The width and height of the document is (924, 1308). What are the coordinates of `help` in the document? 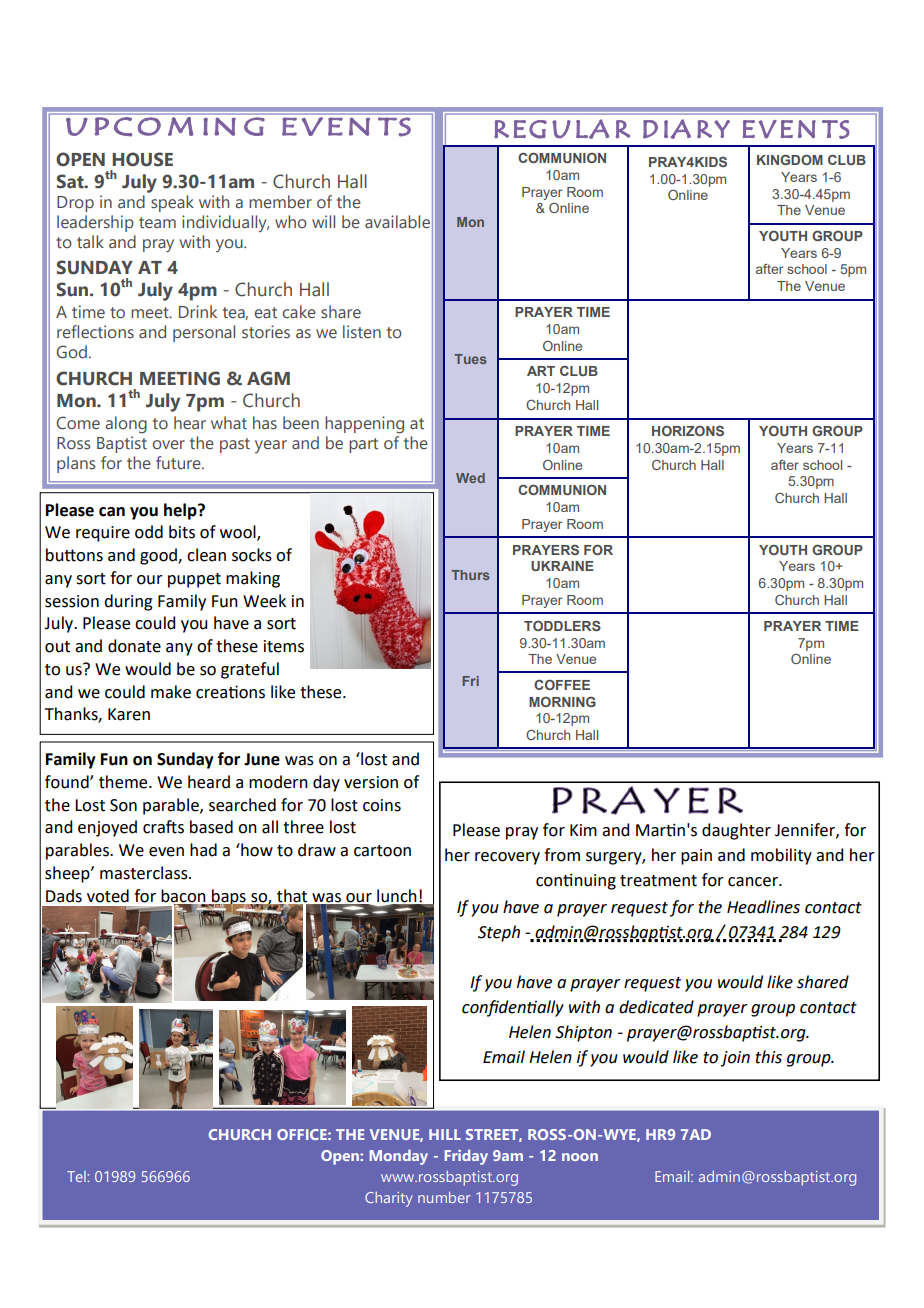 It's located at (181, 511).
